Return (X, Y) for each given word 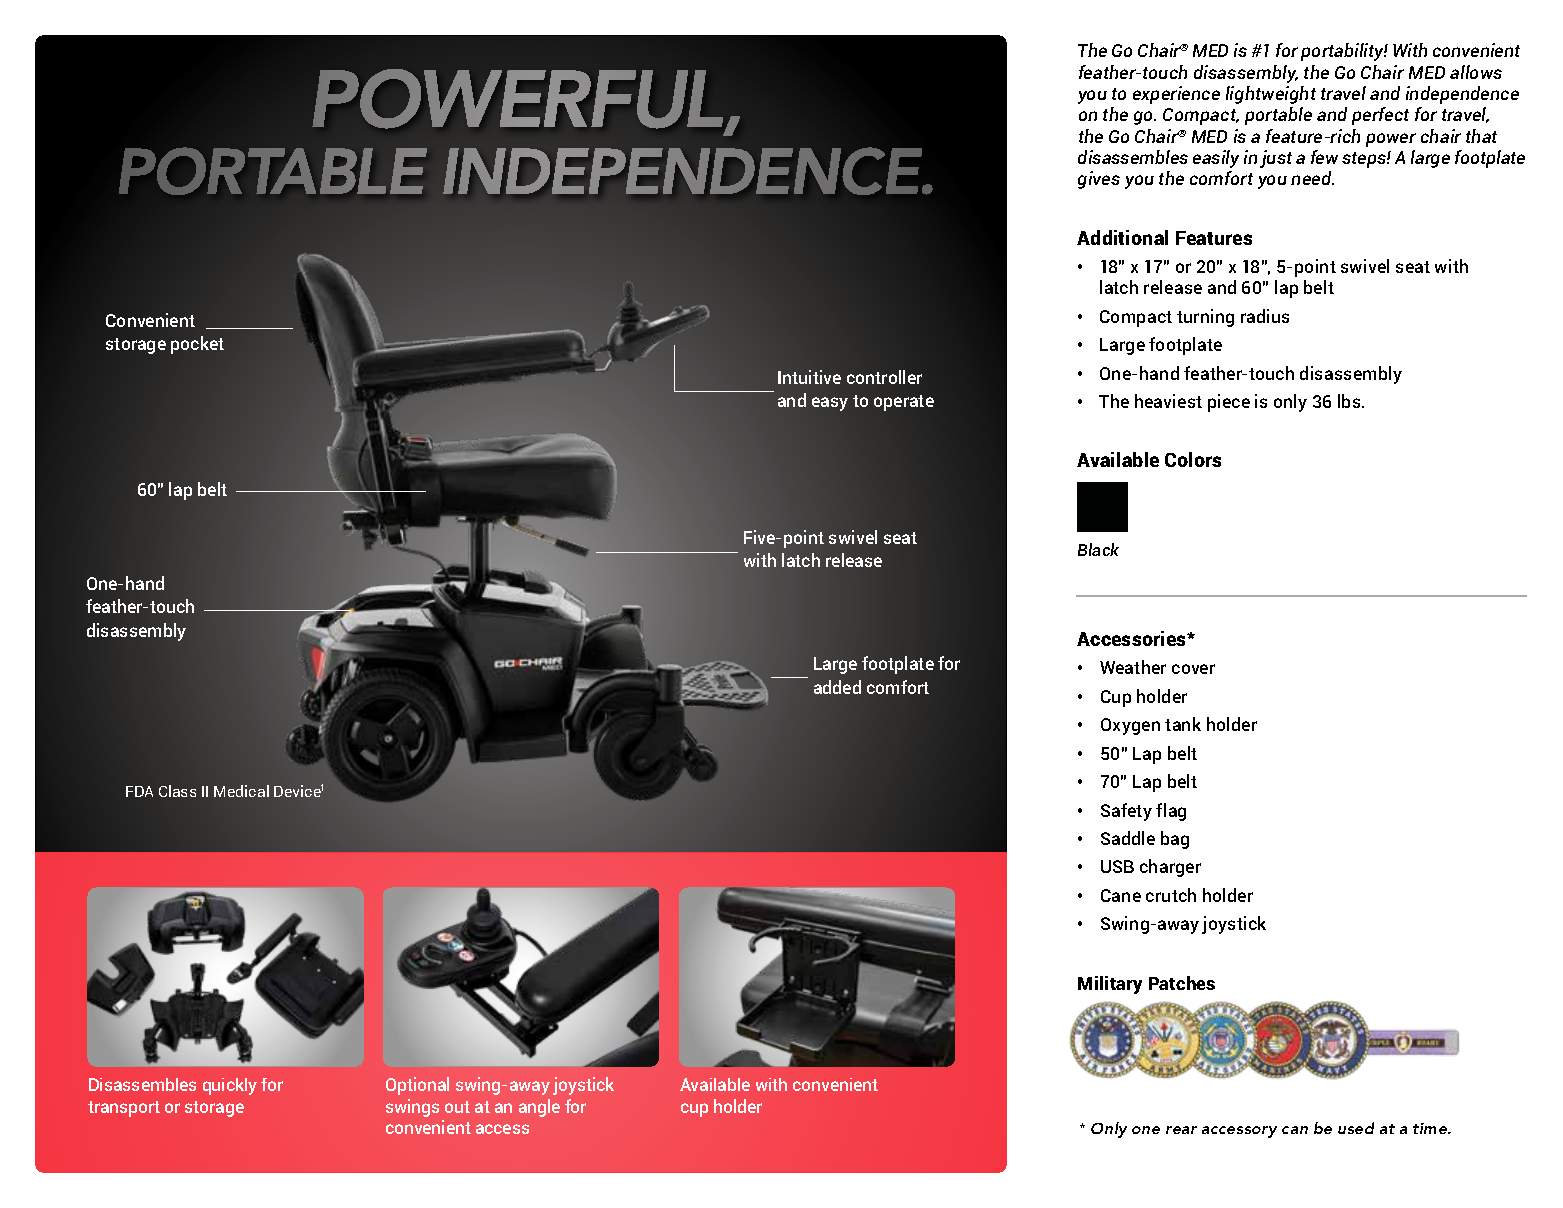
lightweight (1271, 95)
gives (1099, 180)
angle (539, 1108)
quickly (230, 1086)
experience (1176, 95)
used (1356, 1128)
